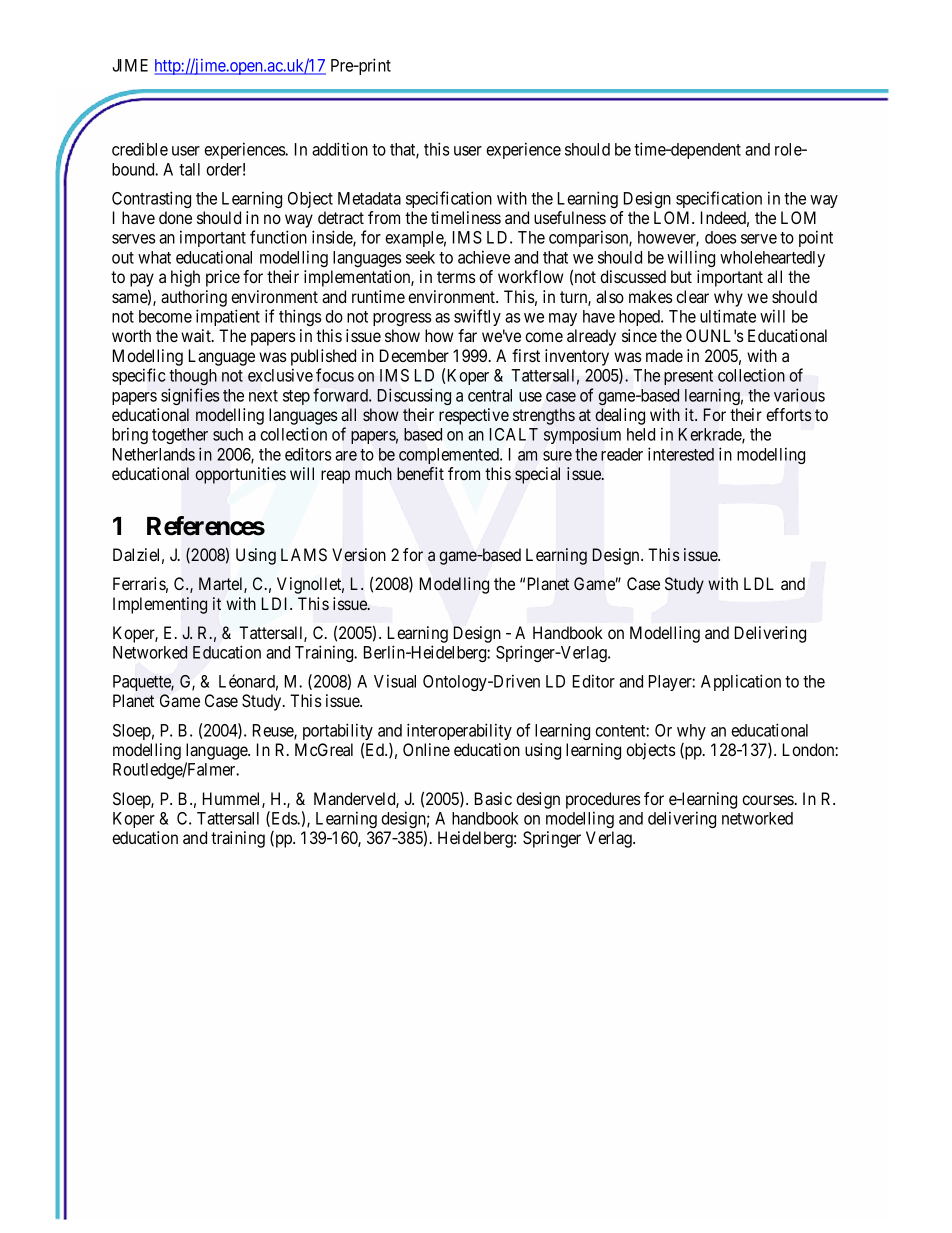  I want to click on Basic, so click(493, 798).
